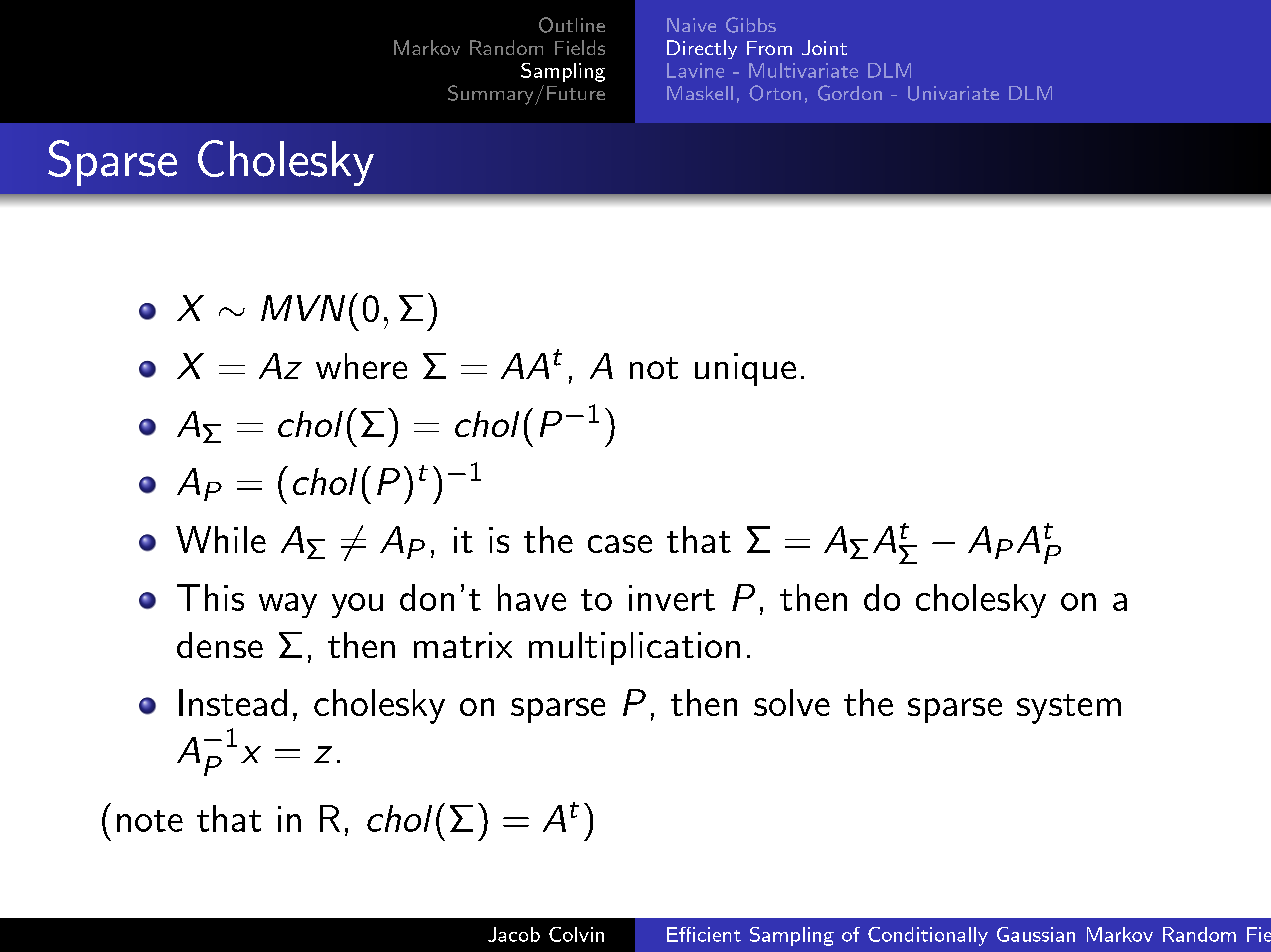  I want to click on Univariate, so click(953, 93).
